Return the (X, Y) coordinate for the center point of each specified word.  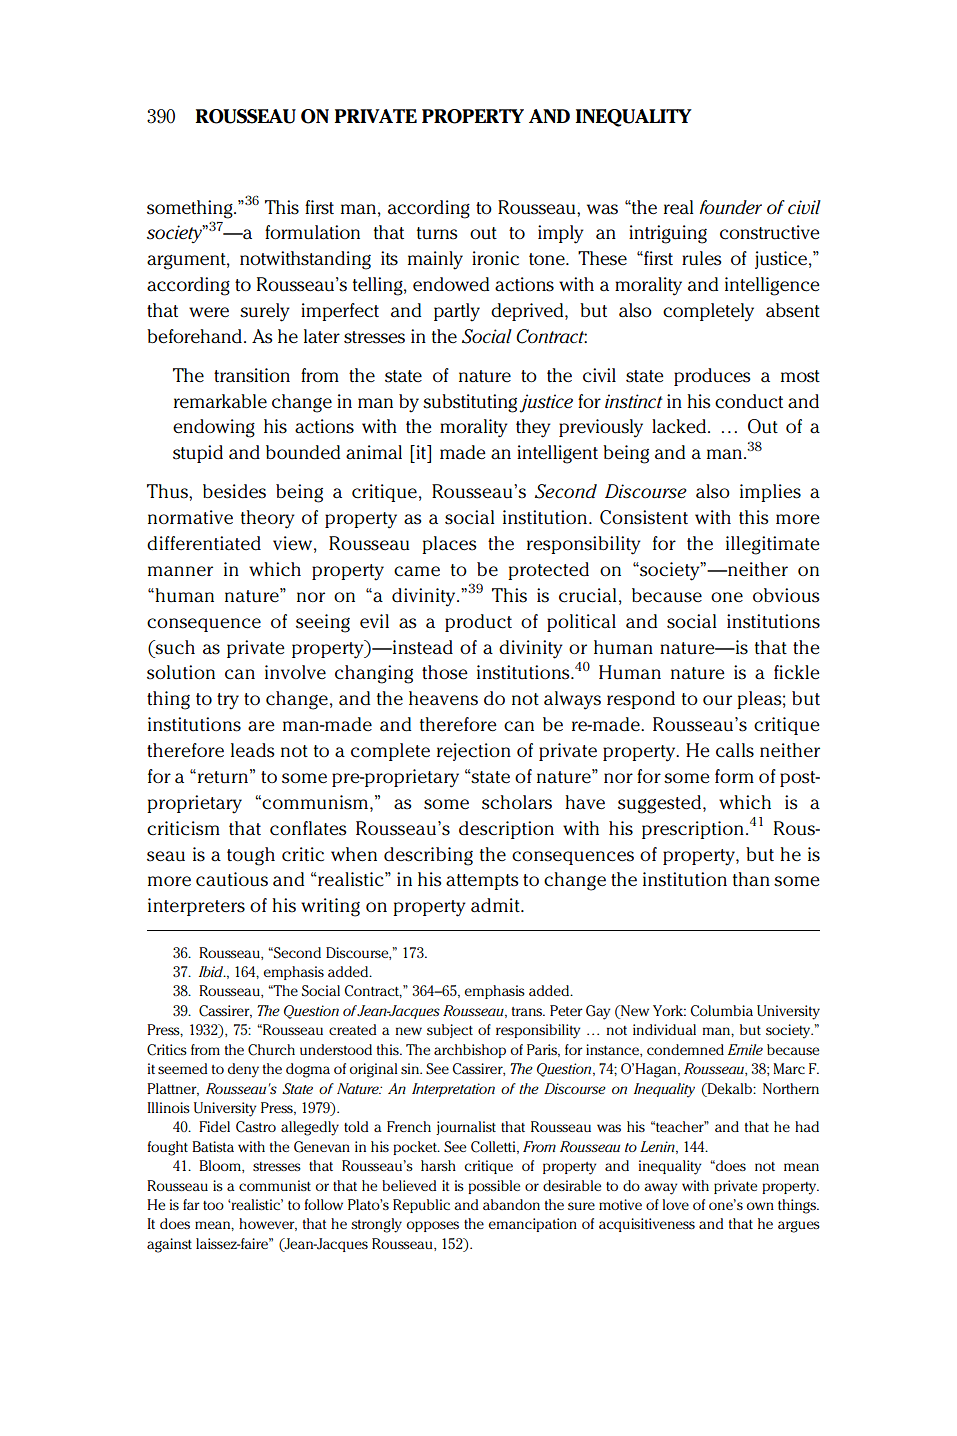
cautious (232, 879)
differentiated (204, 543)
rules (702, 258)
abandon (511, 1204)
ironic (495, 258)
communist (275, 1185)
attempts (482, 882)
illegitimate (773, 545)
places (449, 545)
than (751, 879)
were (209, 312)
